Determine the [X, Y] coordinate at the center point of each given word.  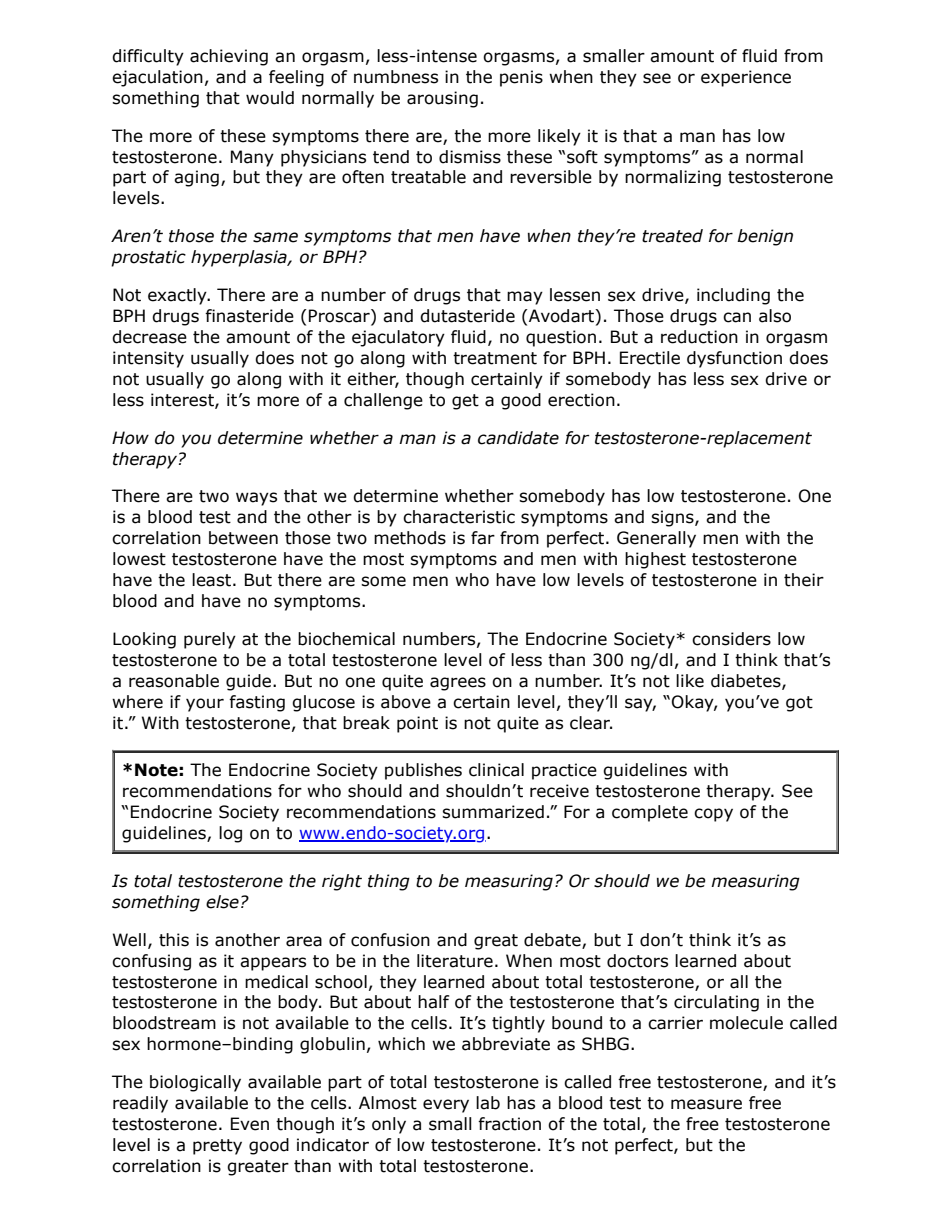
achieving [229, 57]
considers [731, 639]
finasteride [249, 316]
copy [713, 815]
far [483, 538]
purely [210, 640]
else [222, 902]
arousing [442, 99]
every [446, 1106]
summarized [493, 812]
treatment [495, 358]
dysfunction [734, 359]
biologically [195, 1083]
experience [746, 78]
